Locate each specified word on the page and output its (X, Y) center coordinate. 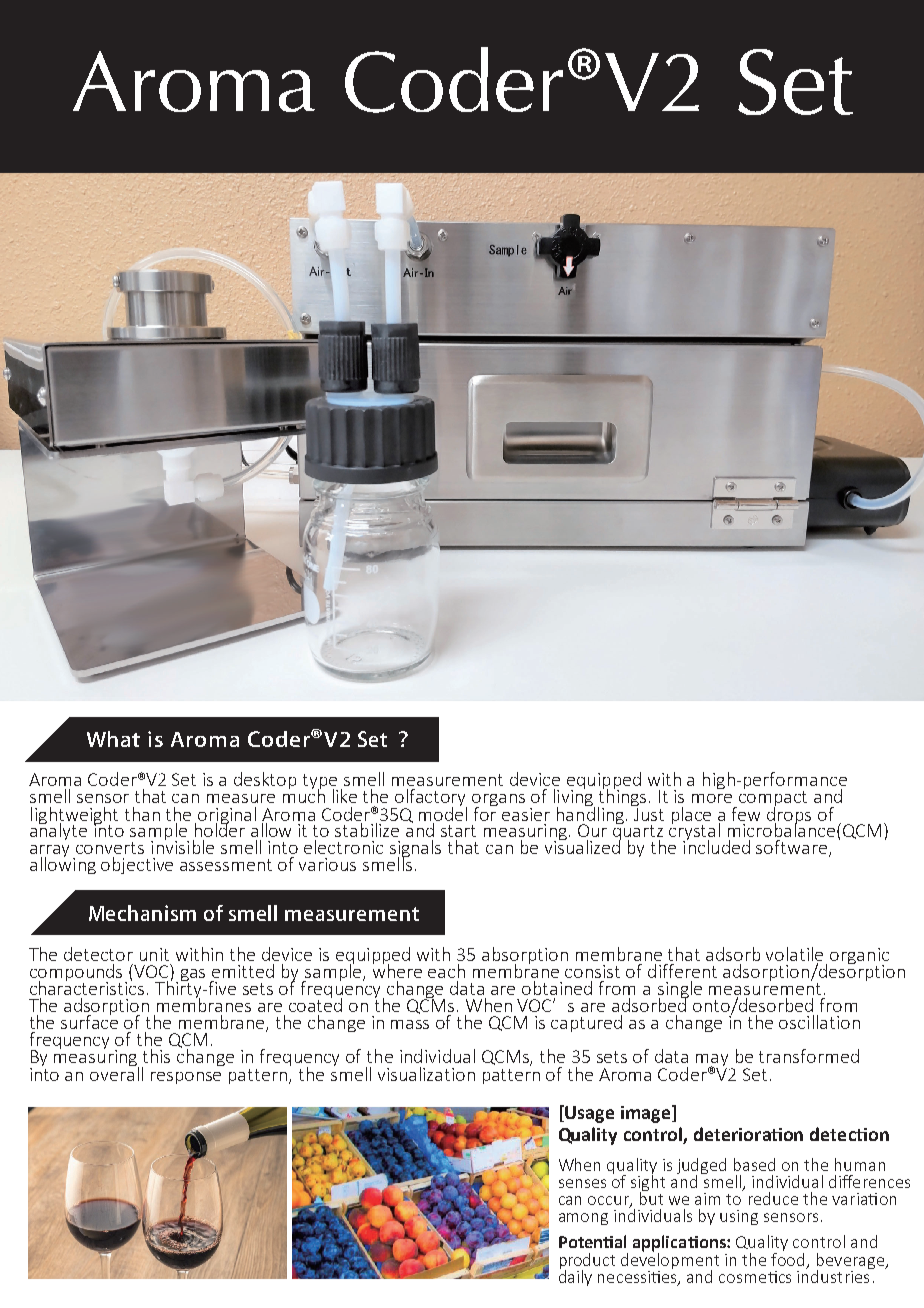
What (113, 739)
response (186, 1078)
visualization (426, 1074)
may (714, 1061)
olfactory (430, 799)
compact (773, 800)
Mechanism (142, 913)
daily (575, 1276)
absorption (525, 957)
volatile (794, 954)
